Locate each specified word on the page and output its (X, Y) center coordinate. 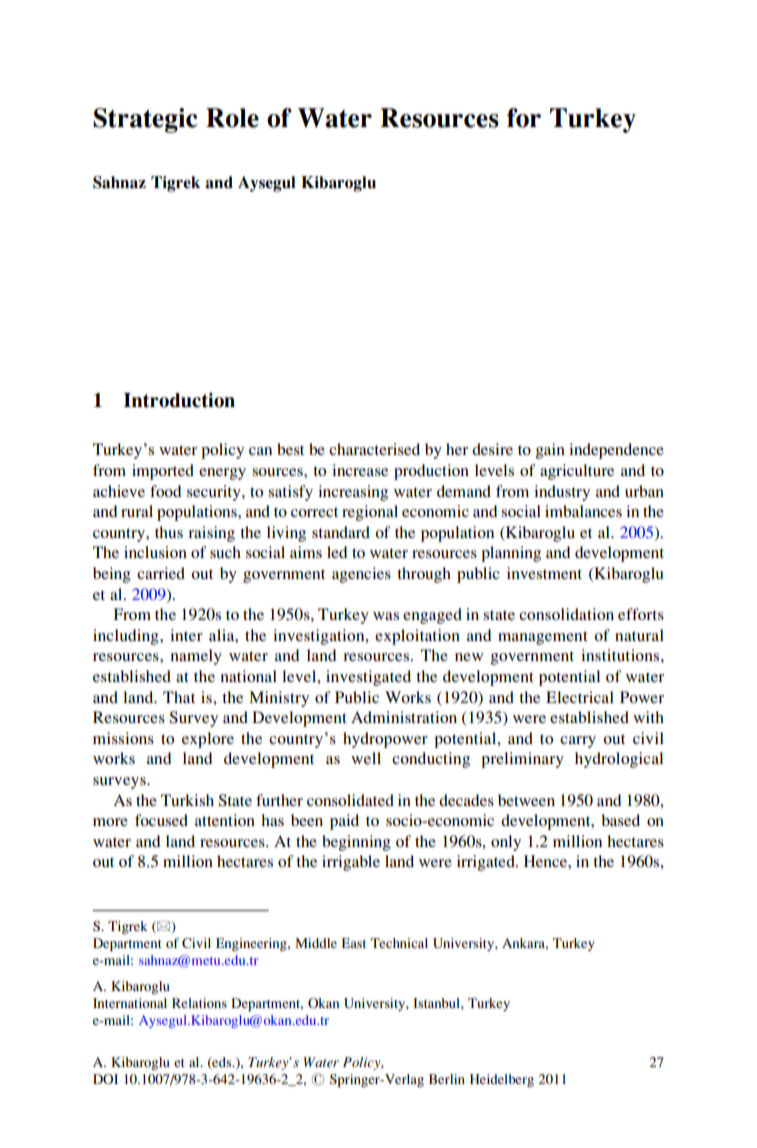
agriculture (577, 472)
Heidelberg (502, 1080)
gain (550, 451)
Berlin (447, 1079)
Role (232, 118)
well (366, 758)
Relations (199, 1003)
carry (578, 742)
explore (208, 740)
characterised (374, 449)
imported (163, 472)
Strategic (145, 120)
